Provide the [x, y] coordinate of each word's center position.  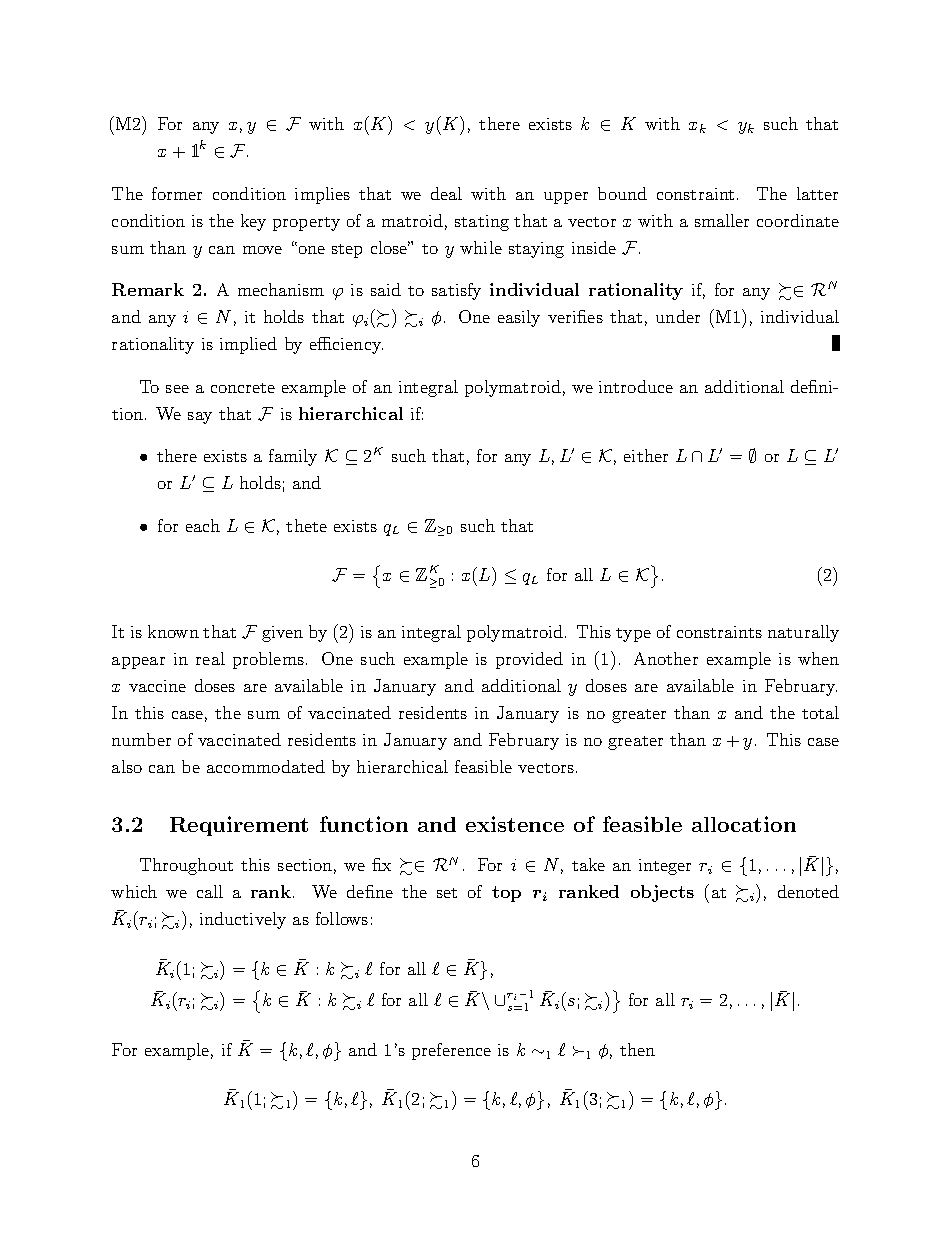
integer [665, 867]
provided [529, 660]
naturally [803, 633]
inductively [243, 920]
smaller [722, 220]
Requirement [239, 826]
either [646, 455]
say [200, 418]
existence [515, 824]
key [253, 222]
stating [482, 223]
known [173, 631]
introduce [636, 386]
